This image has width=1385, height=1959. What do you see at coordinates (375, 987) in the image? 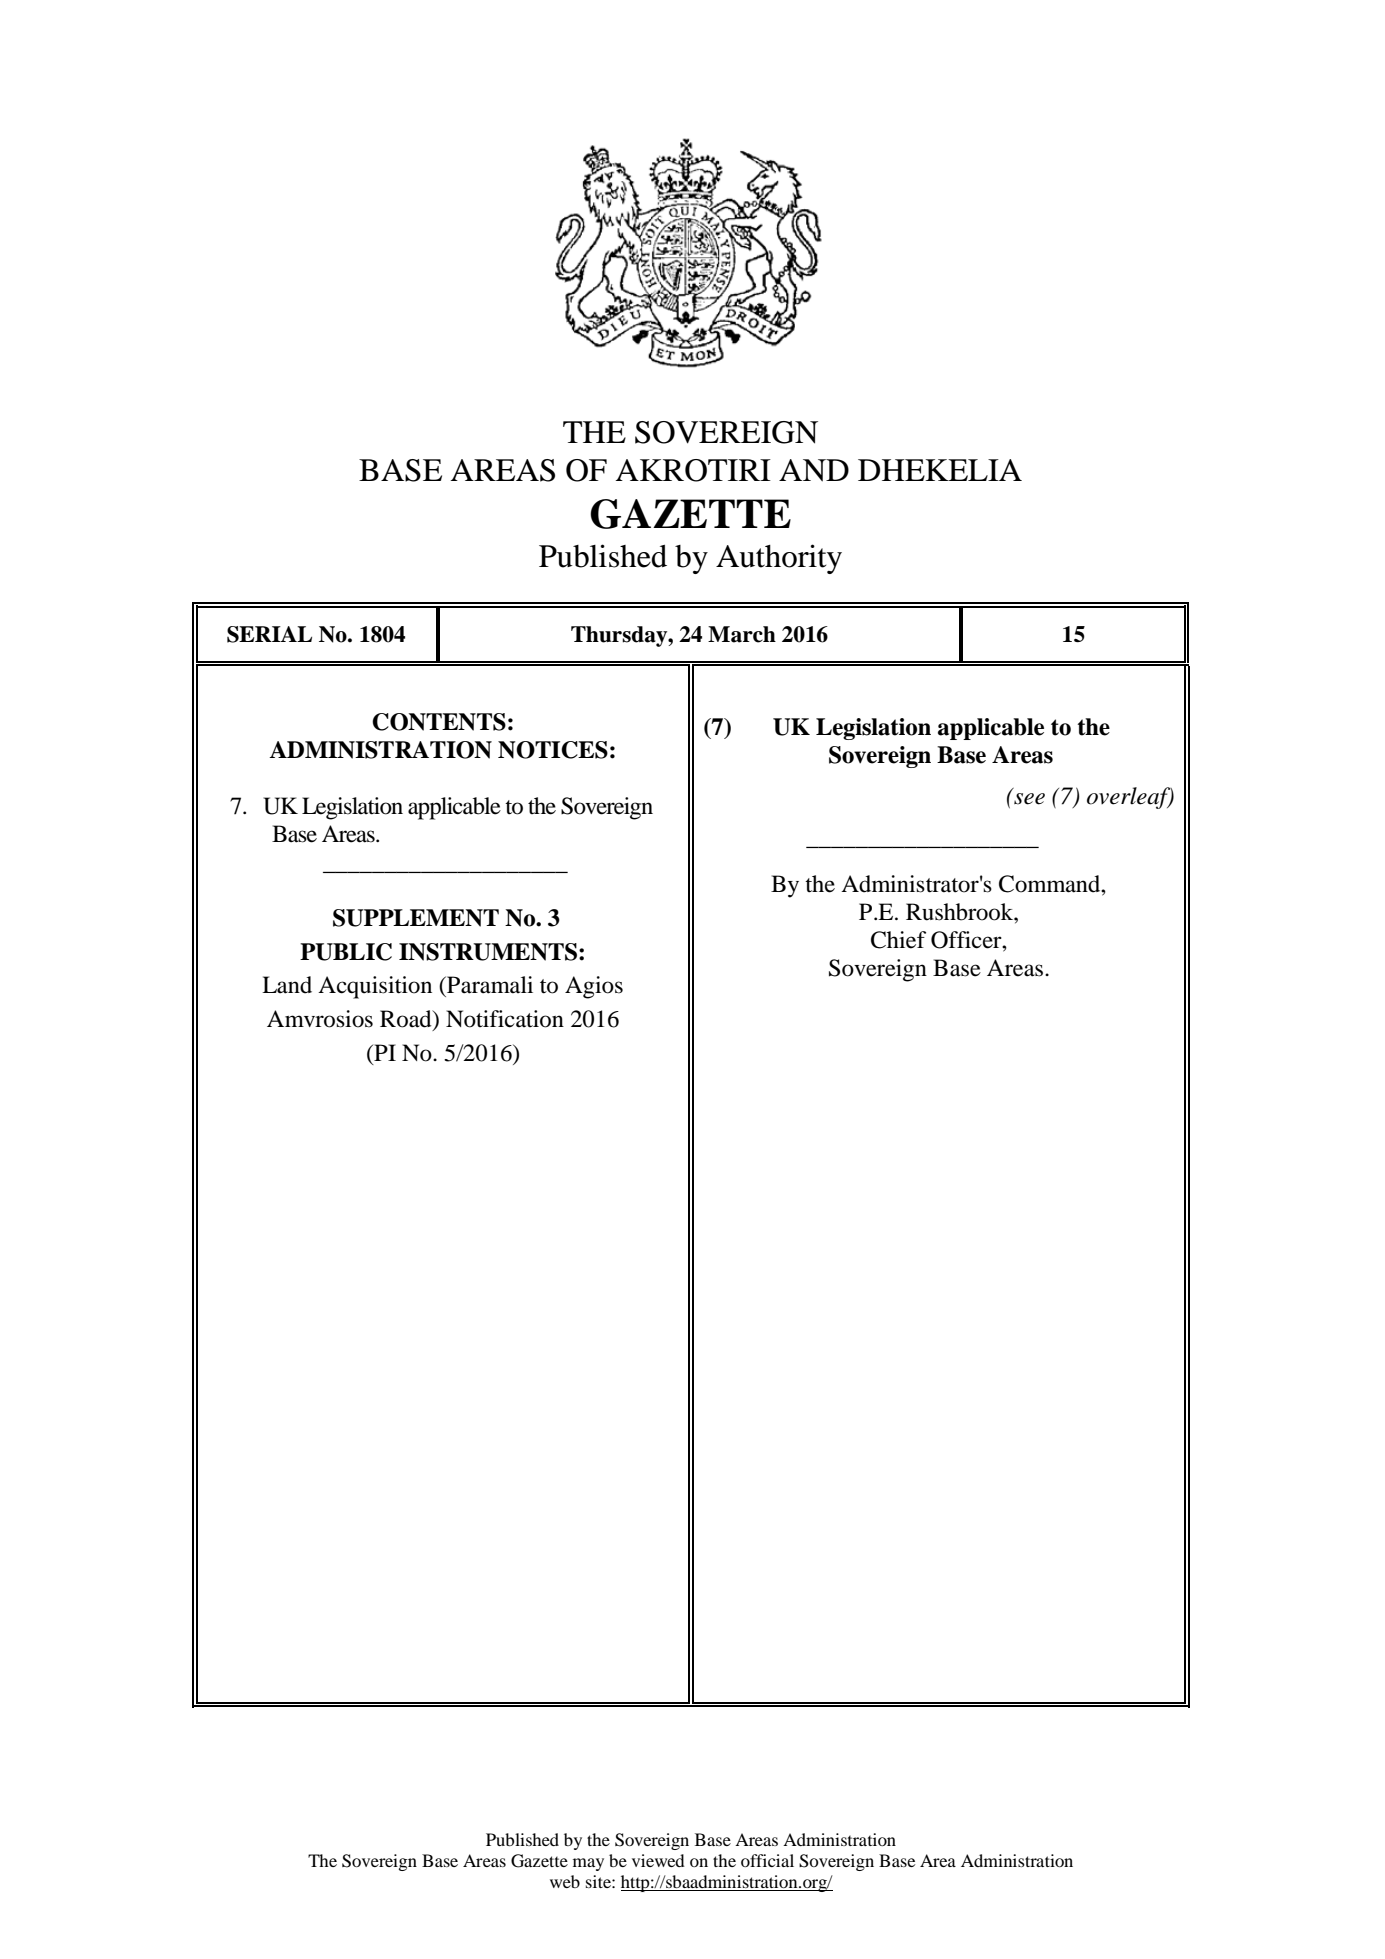
I see `Acquisition` at bounding box center [375, 987].
